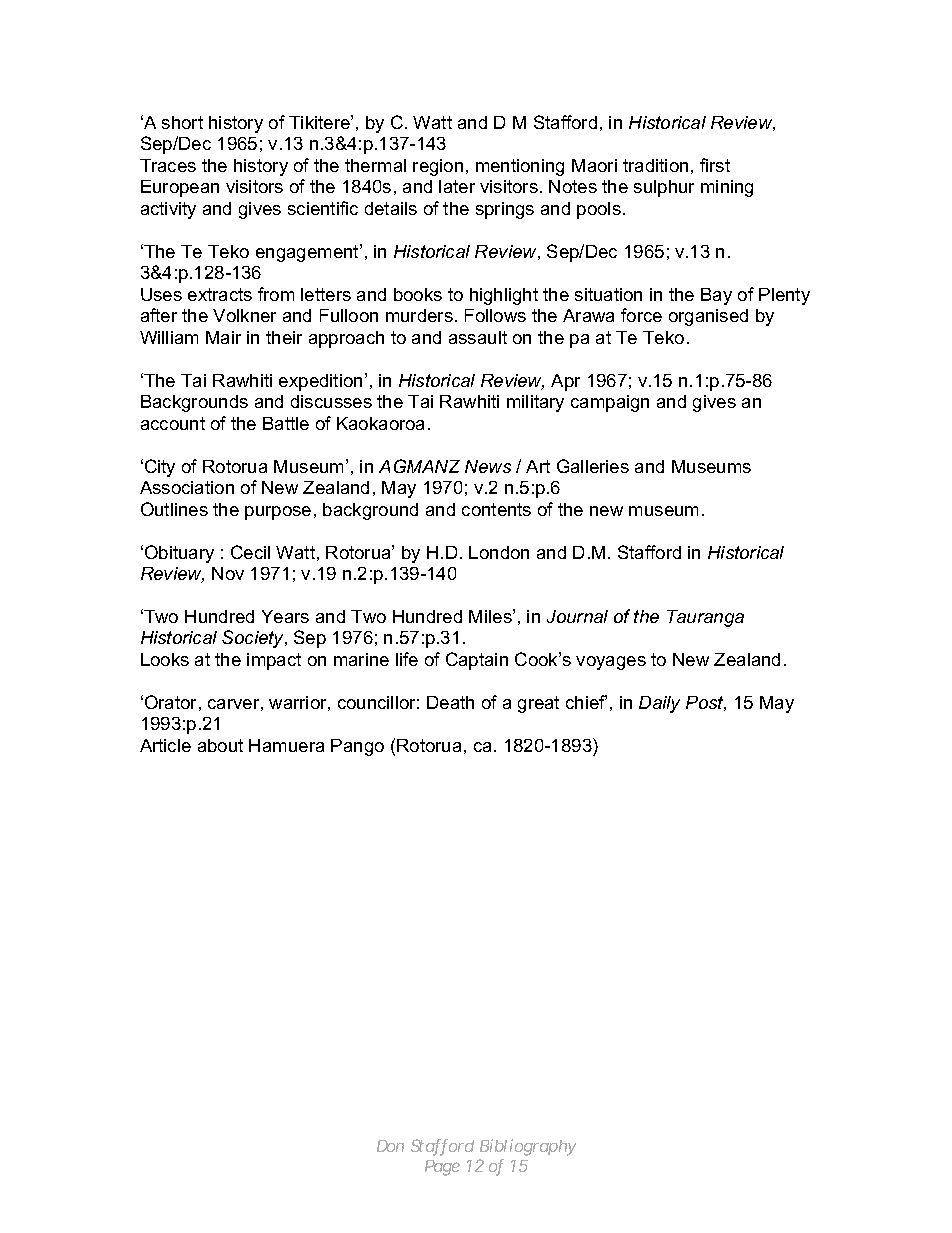 The image size is (952, 1233). Describe the element at coordinates (442, 1168) in the page. I see `Page` at that location.
